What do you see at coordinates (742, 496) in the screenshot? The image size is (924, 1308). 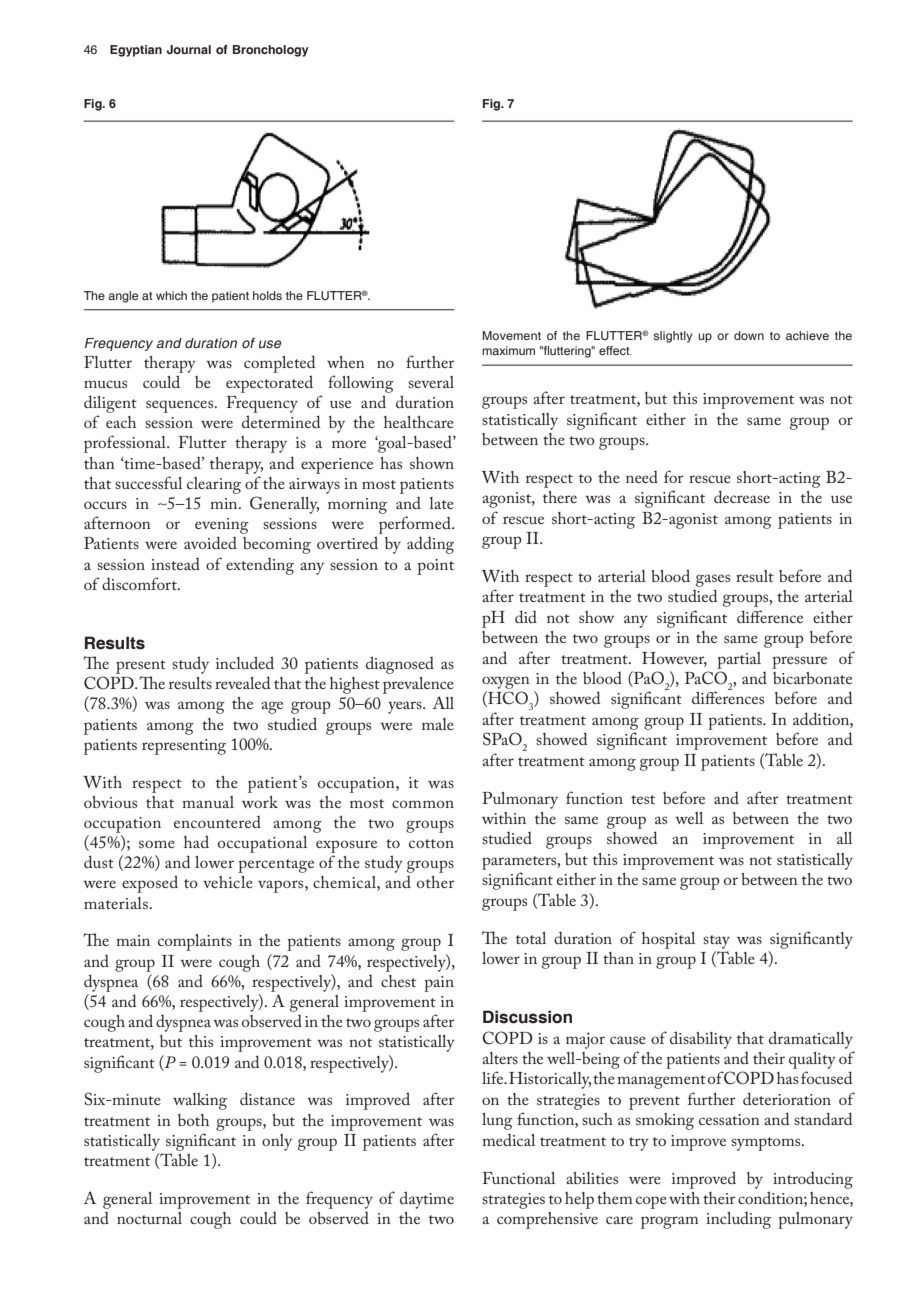 I see `decrease` at bounding box center [742, 496].
